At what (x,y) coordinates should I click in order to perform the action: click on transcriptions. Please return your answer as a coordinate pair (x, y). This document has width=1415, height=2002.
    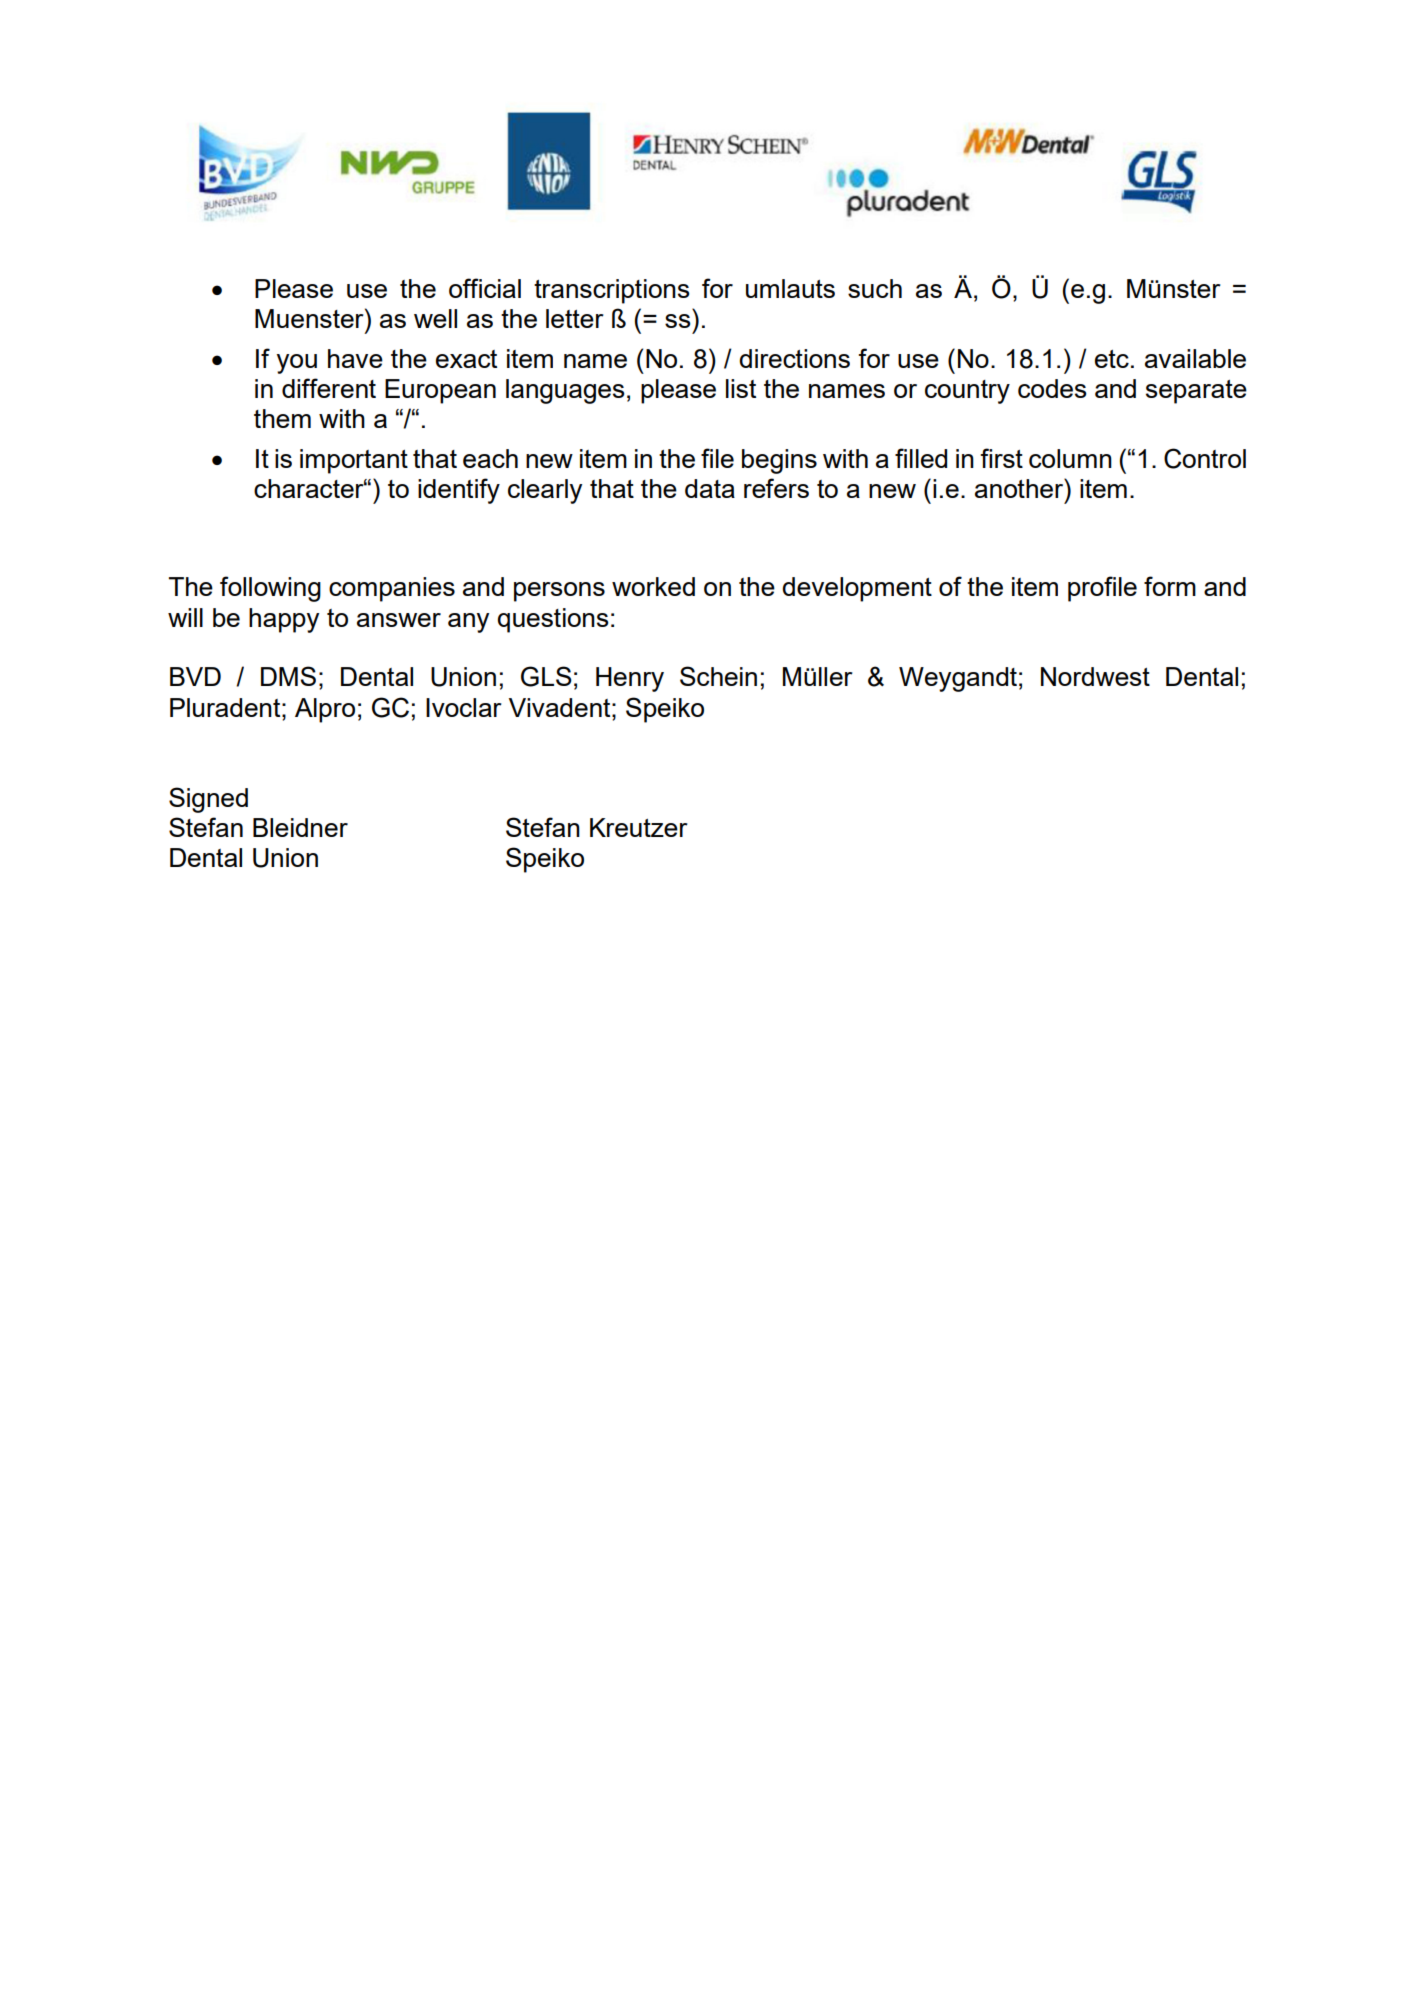
    Looking at the image, I should click on (612, 291).
